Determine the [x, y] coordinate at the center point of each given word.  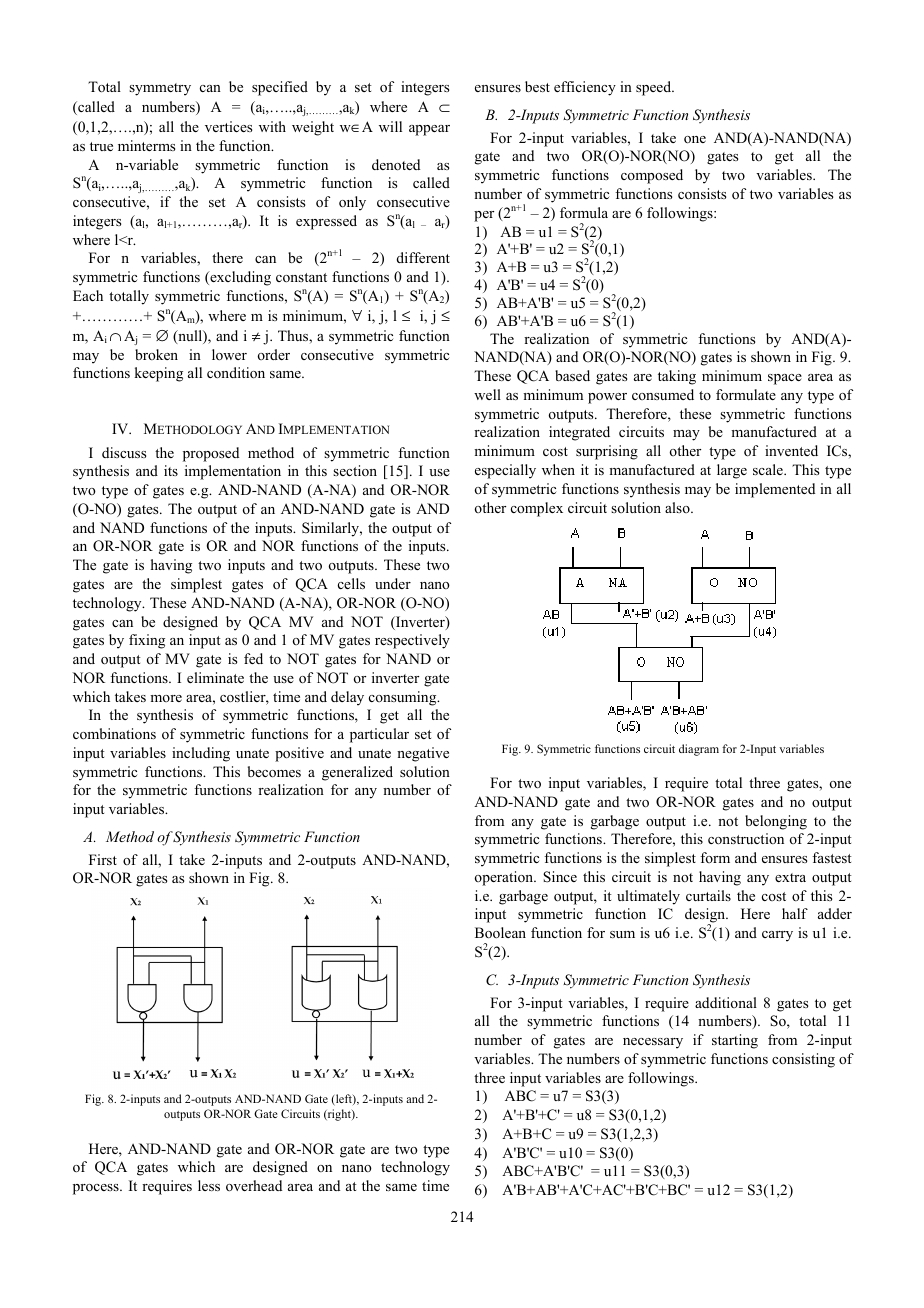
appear [429, 130]
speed [655, 88]
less [209, 1185]
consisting [803, 1060]
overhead [254, 1185]
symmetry [160, 89]
